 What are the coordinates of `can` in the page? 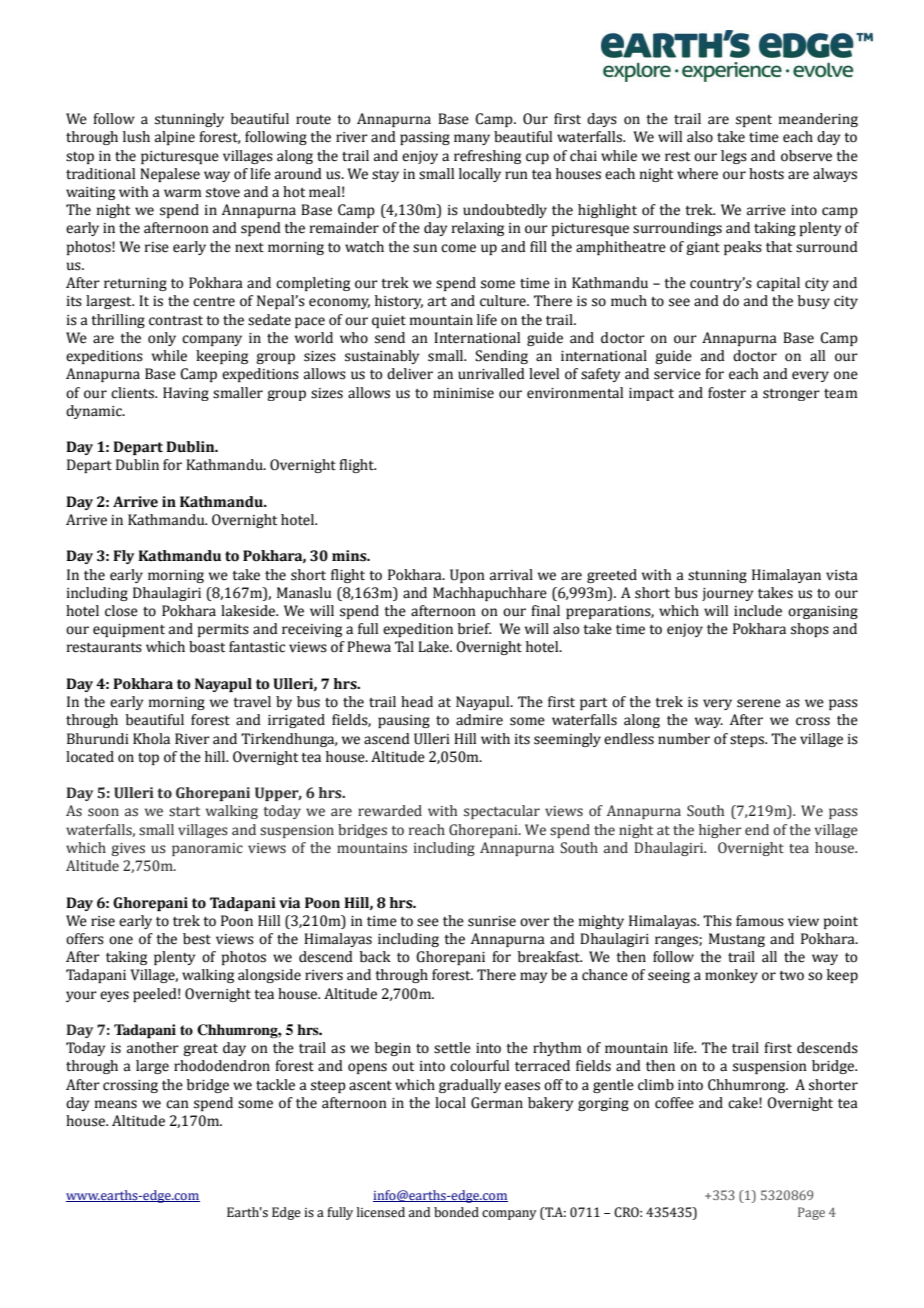 It's located at (177, 1104).
